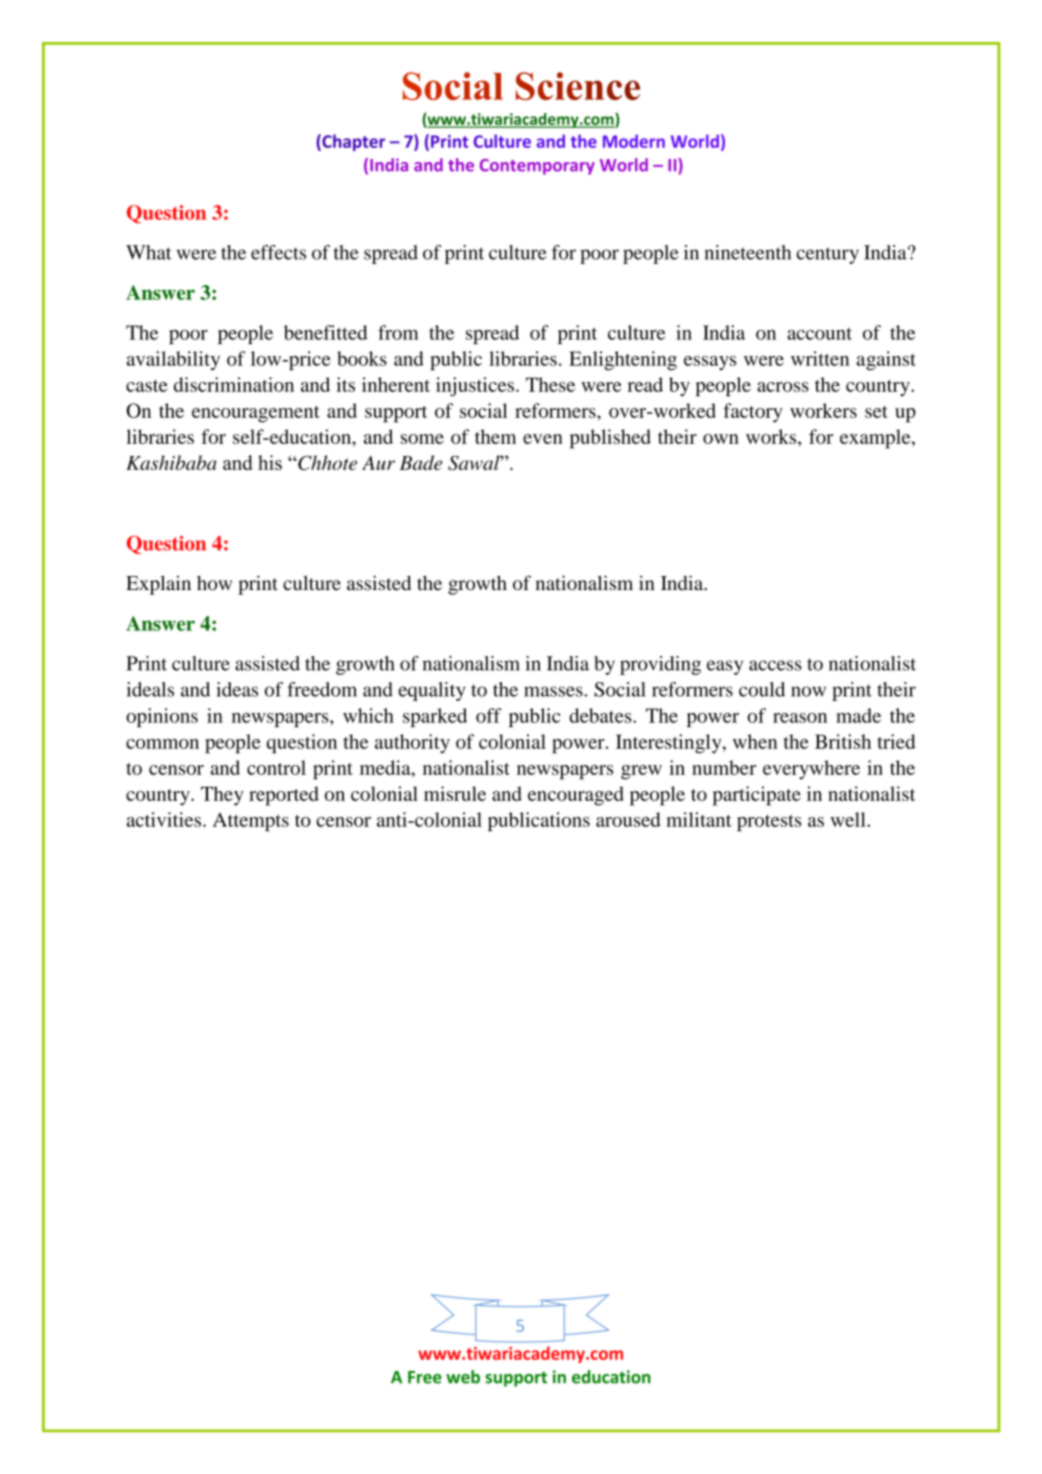 This screenshot has width=1042, height=1474. What do you see at coordinates (827, 255) in the screenshot?
I see `century` at bounding box center [827, 255].
